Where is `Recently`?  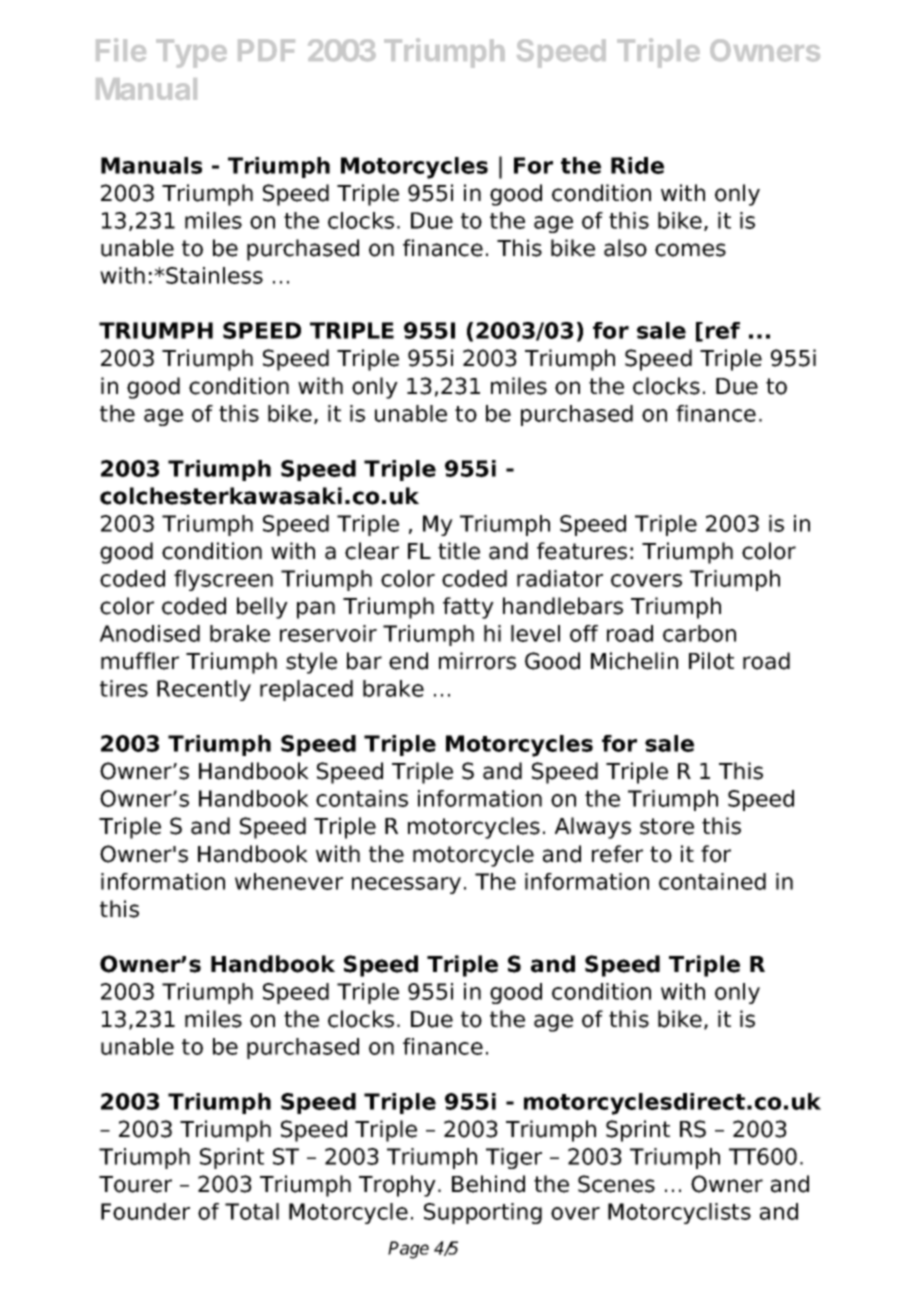
Recently is located at coordinates (204, 690).
